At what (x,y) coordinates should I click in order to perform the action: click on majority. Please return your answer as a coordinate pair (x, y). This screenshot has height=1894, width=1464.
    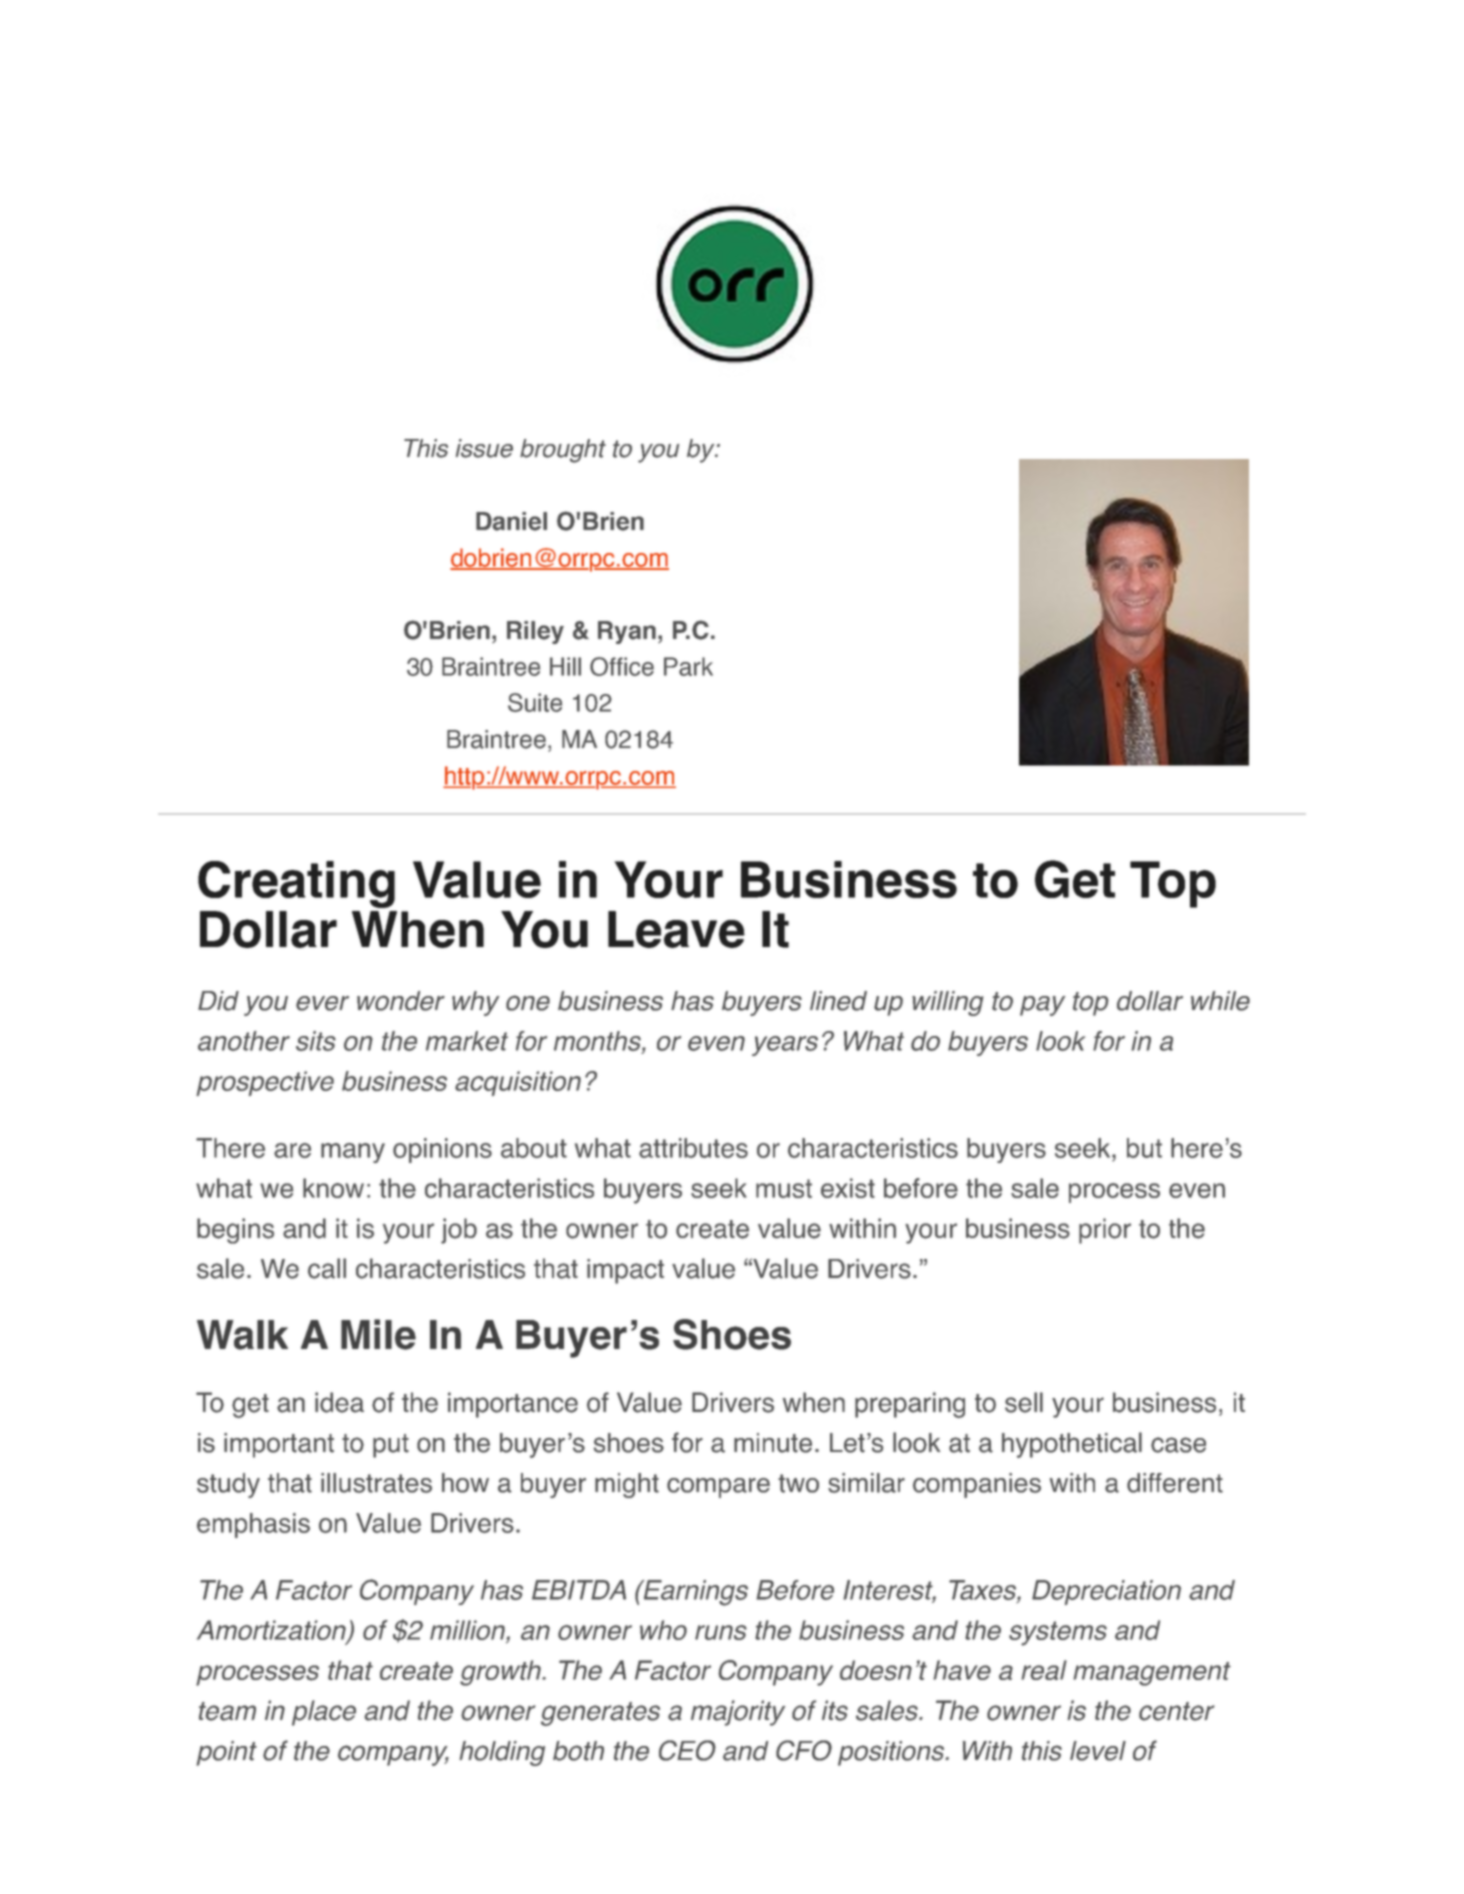
    Looking at the image, I should click on (738, 1713).
